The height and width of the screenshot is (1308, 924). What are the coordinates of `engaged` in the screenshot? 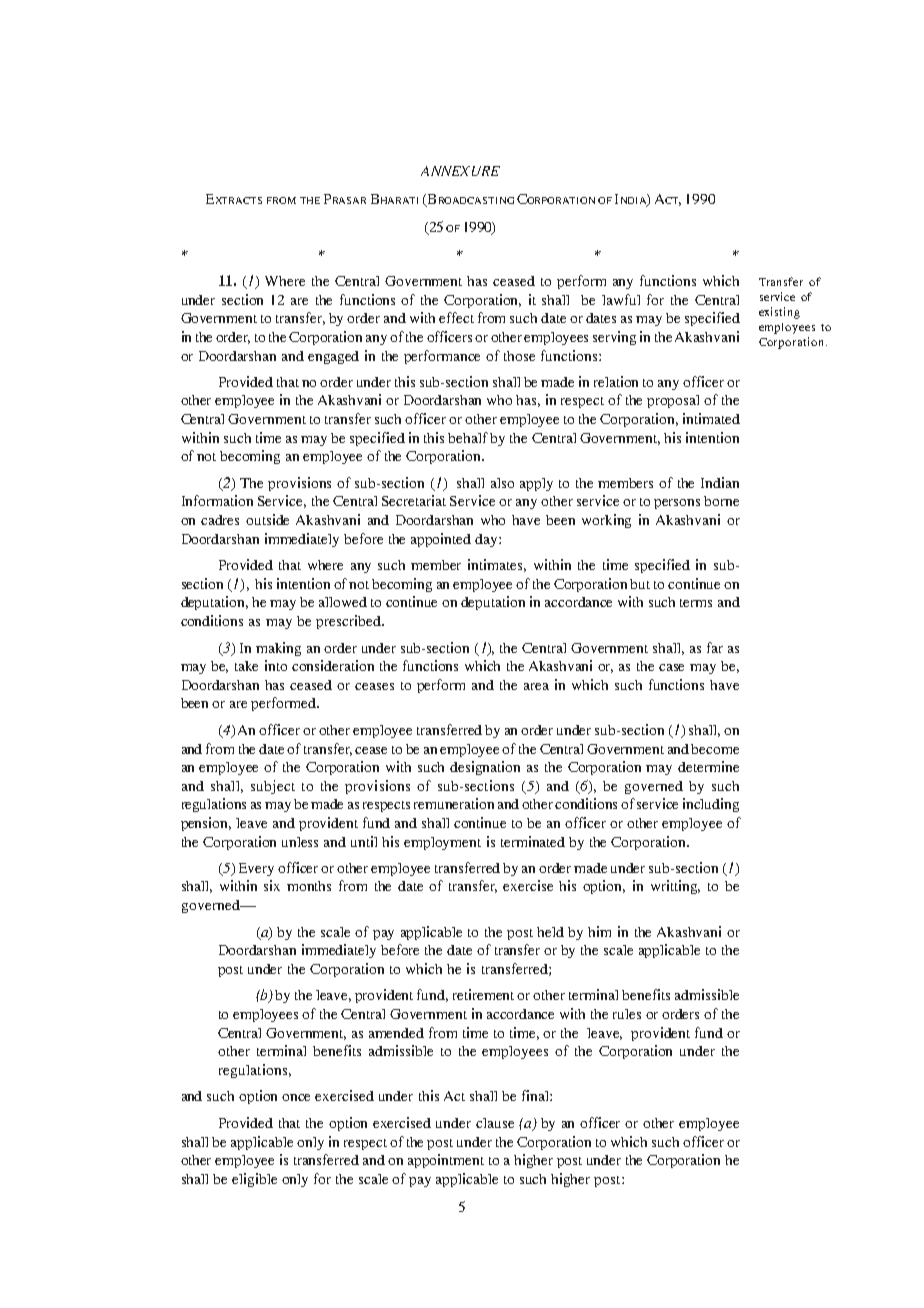 It's located at (333, 357).
